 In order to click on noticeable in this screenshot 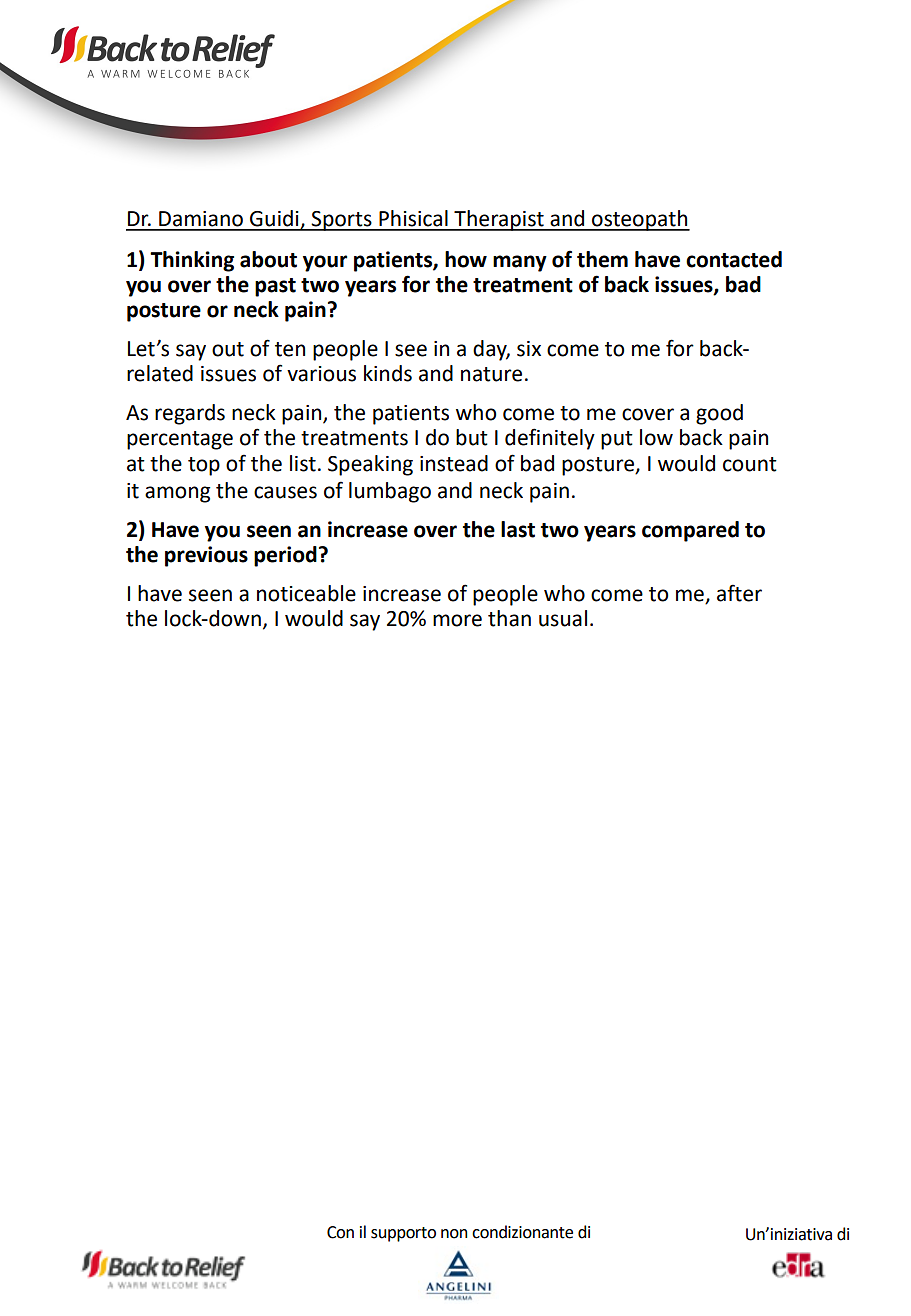, I will do `click(306, 593)`.
